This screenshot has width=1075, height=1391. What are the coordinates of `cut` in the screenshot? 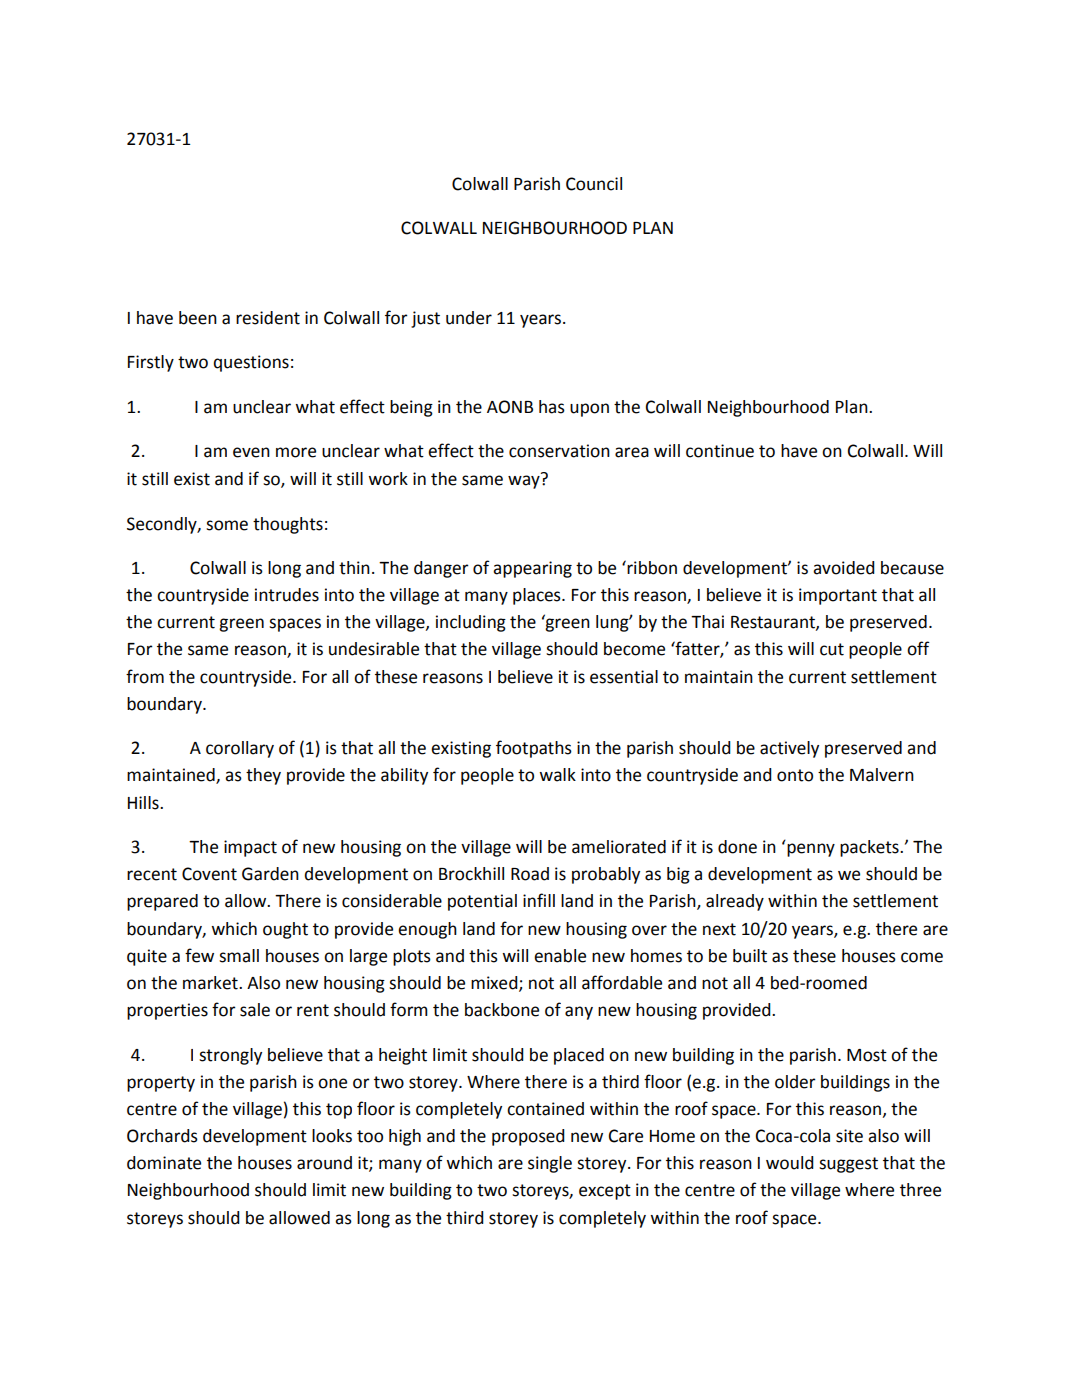 It's located at (832, 649).
